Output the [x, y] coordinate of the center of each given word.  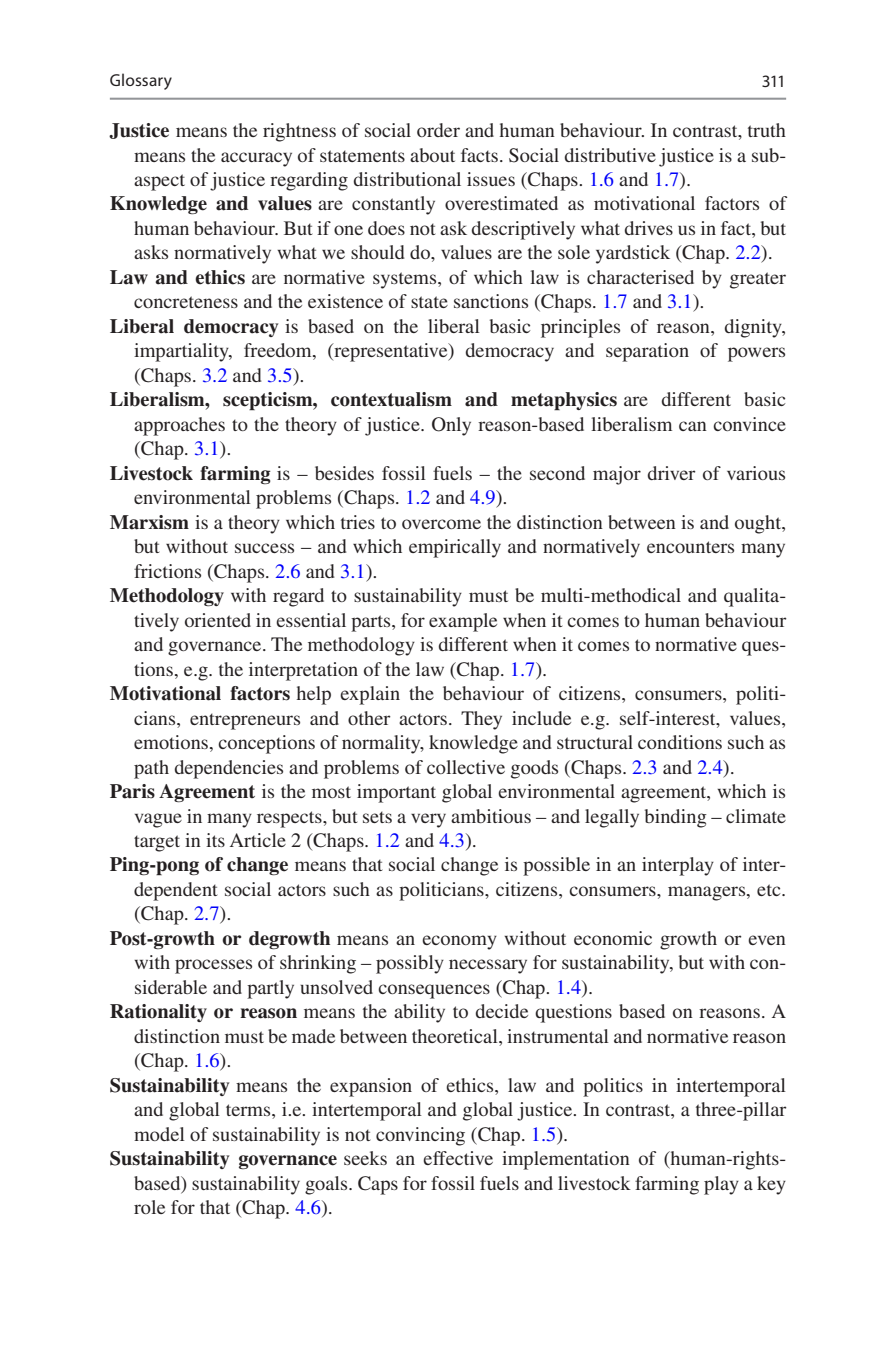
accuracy [256, 159]
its [215, 840]
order [438, 130]
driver [672, 473]
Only [451, 426]
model [159, 1134]
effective [458, 1158]
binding [676, 818]
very [428, 820]
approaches [179, 426]
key [771, 1185]
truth [767, 130]
